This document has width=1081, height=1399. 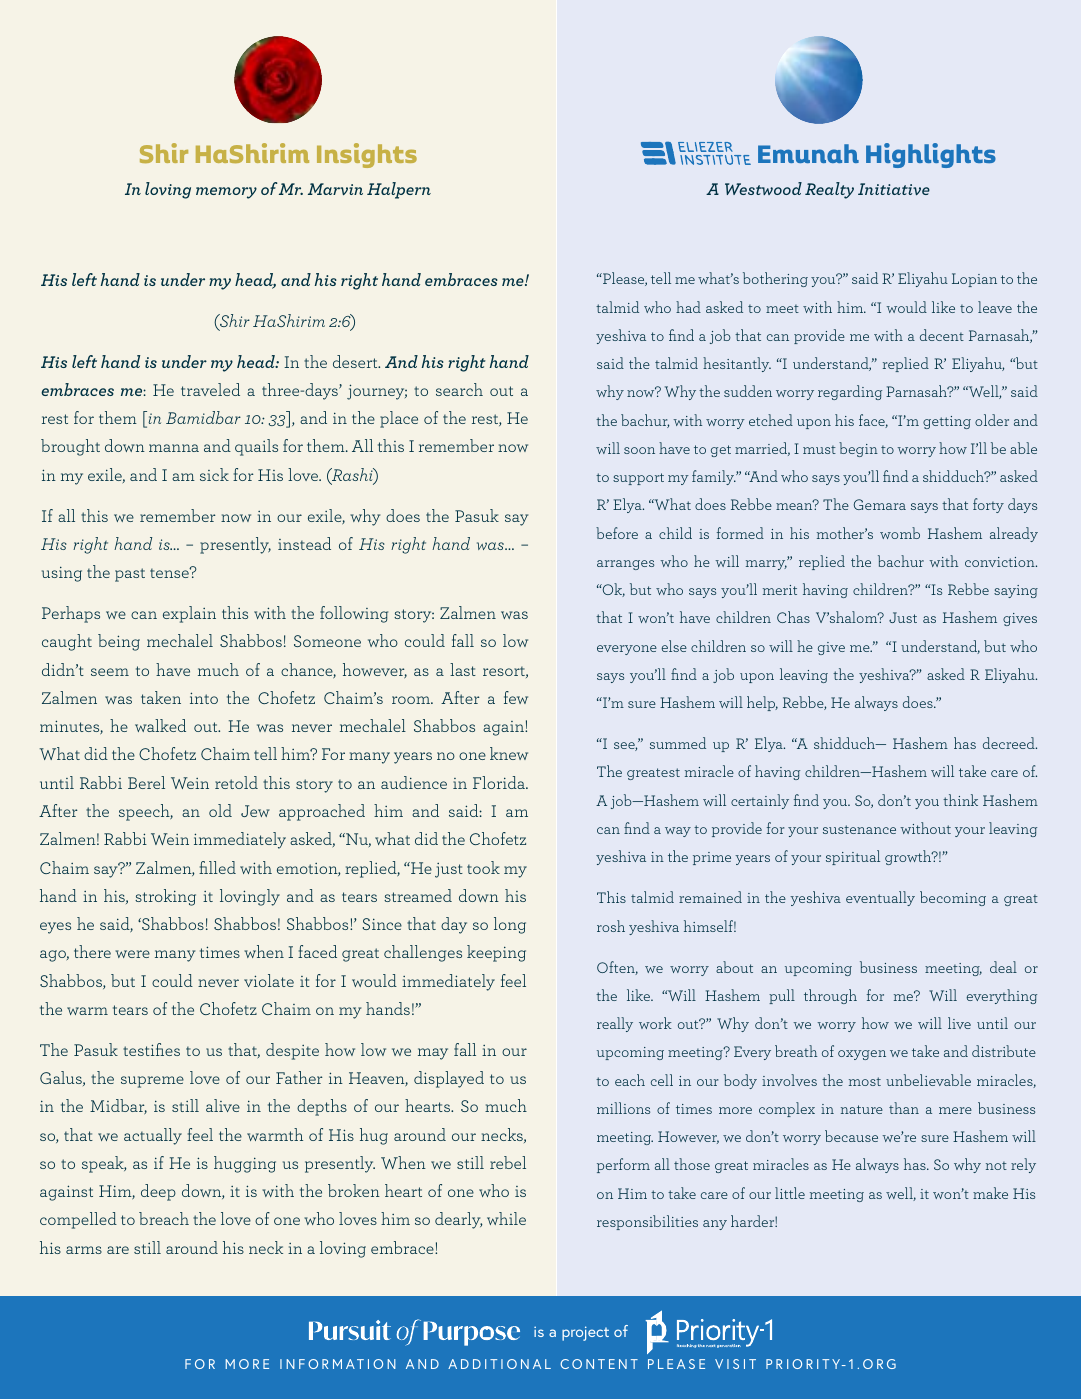 I want to click on memory, so click(x=226, y=193).
